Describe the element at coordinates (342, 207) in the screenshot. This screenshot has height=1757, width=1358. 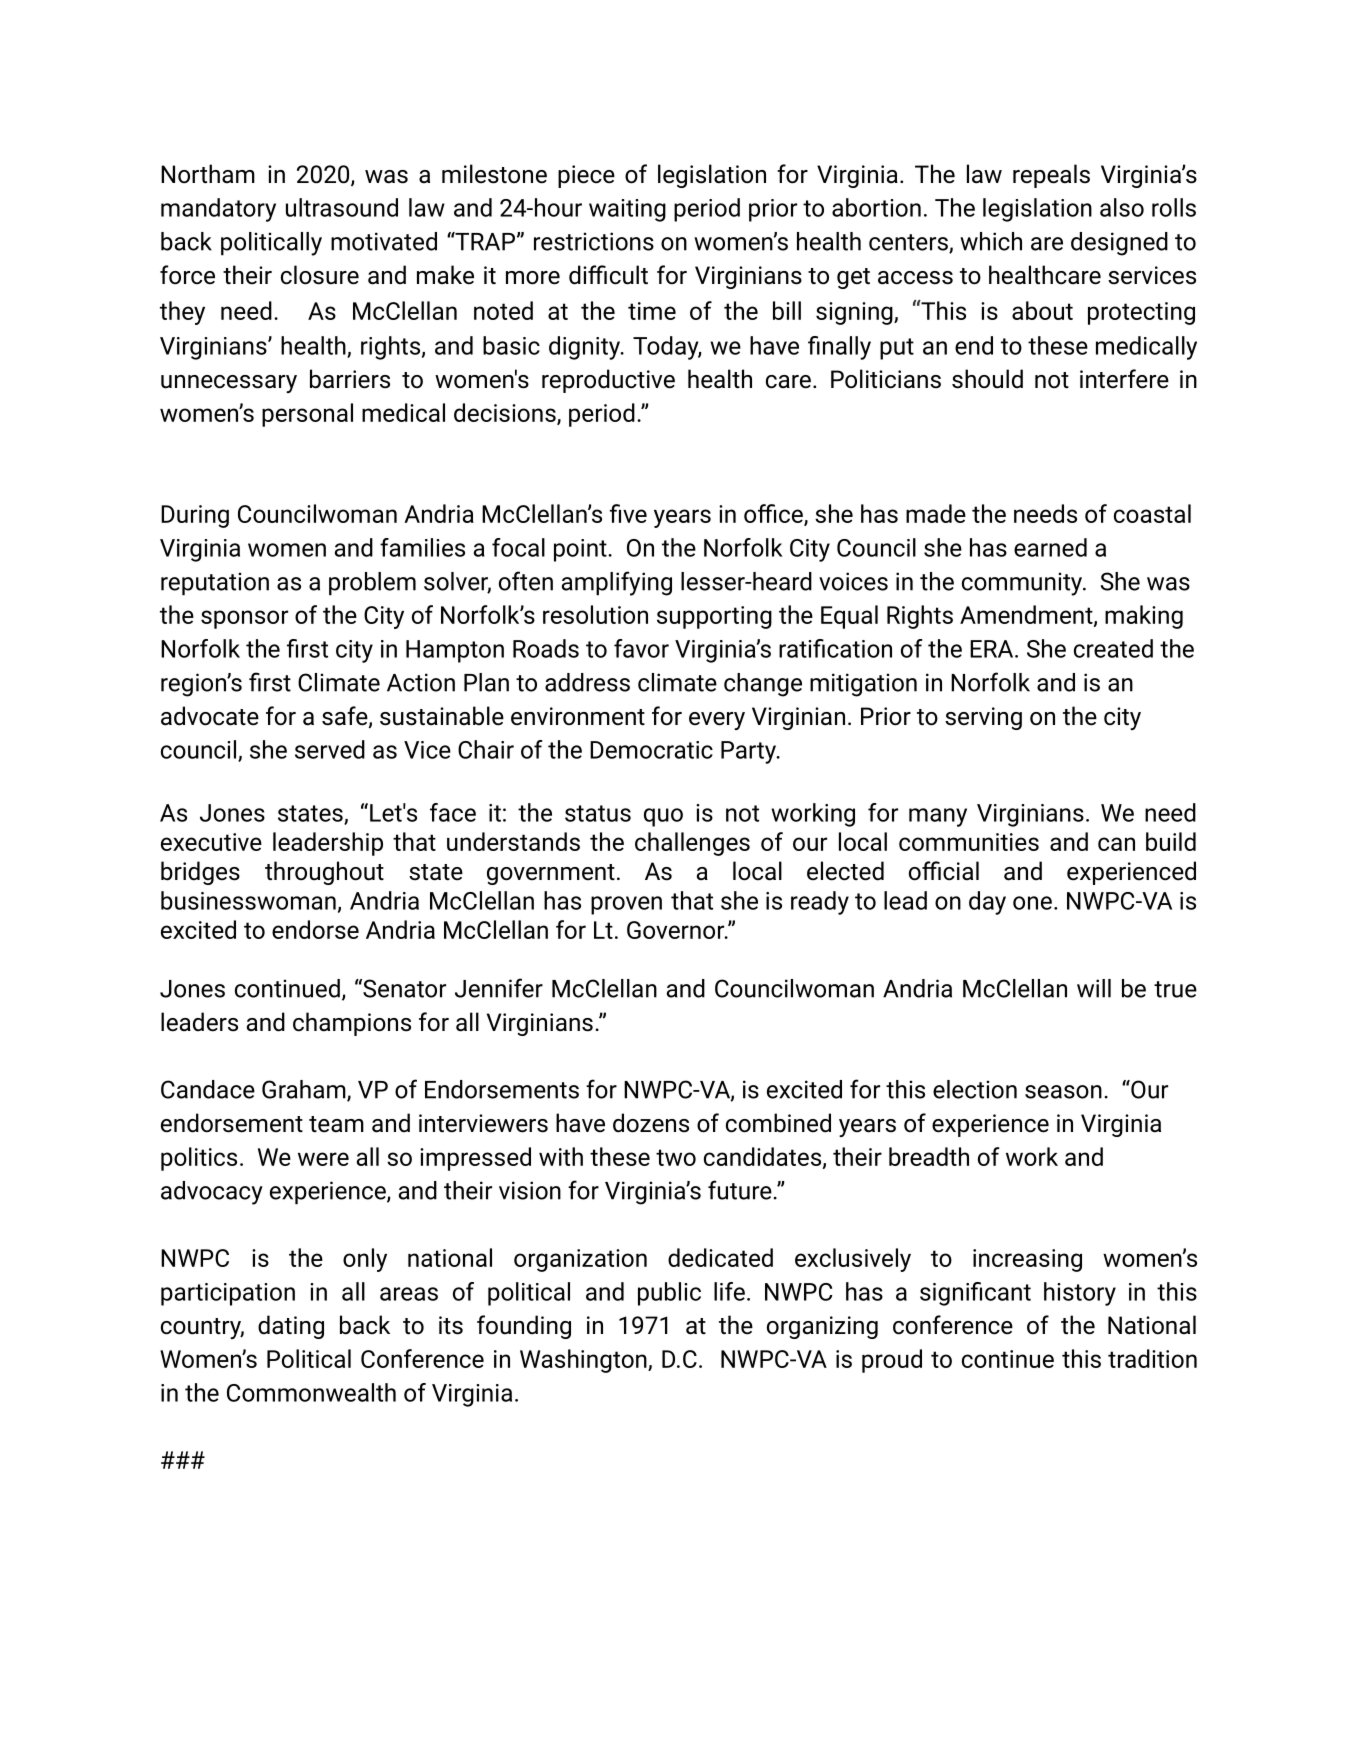
I see `ultrasound` at that location.
